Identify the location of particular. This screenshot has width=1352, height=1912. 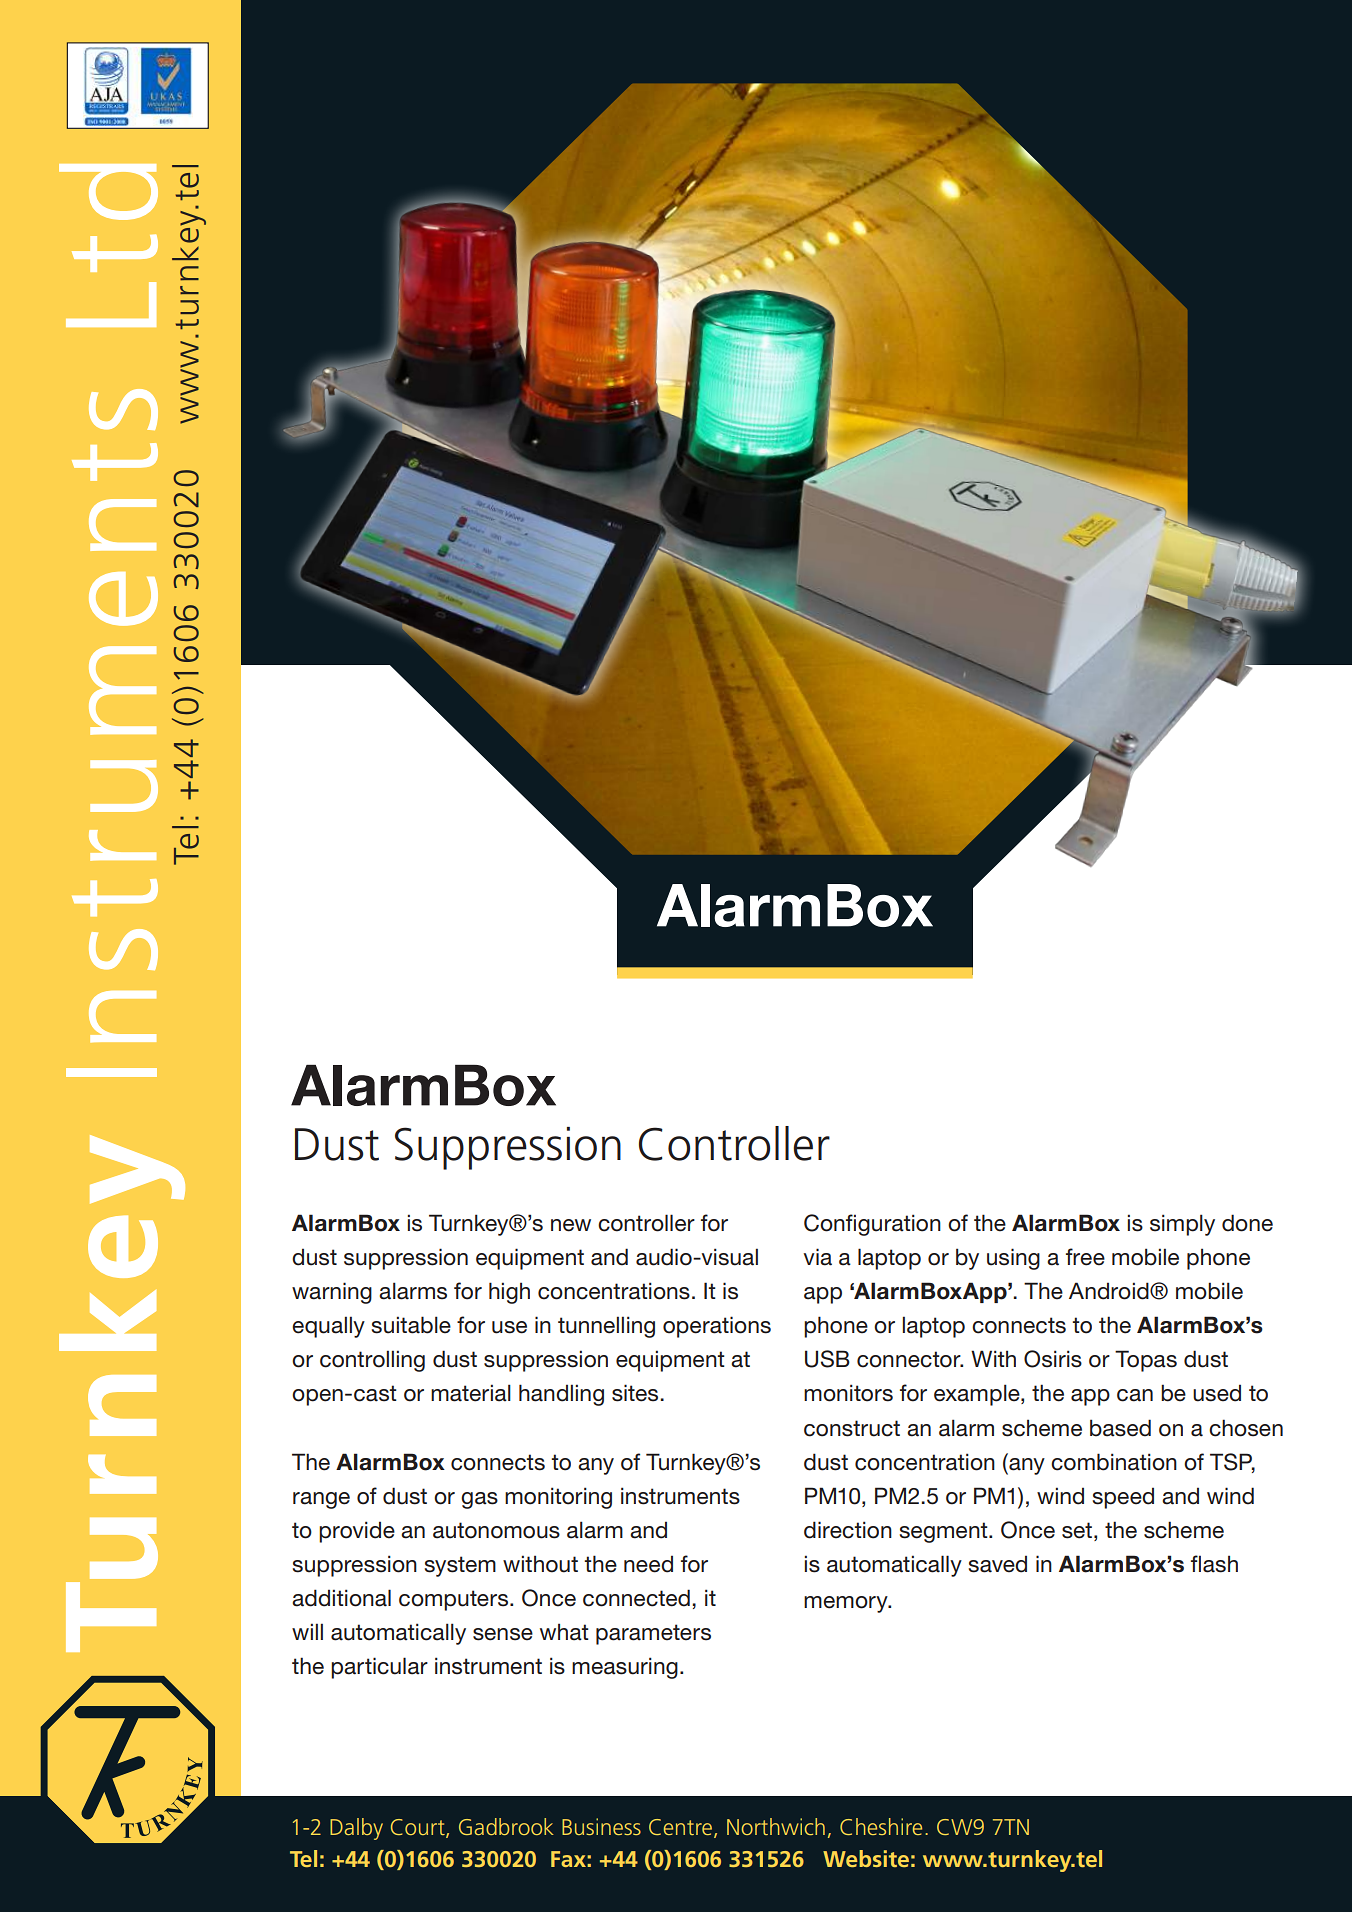
(379, 1668).
